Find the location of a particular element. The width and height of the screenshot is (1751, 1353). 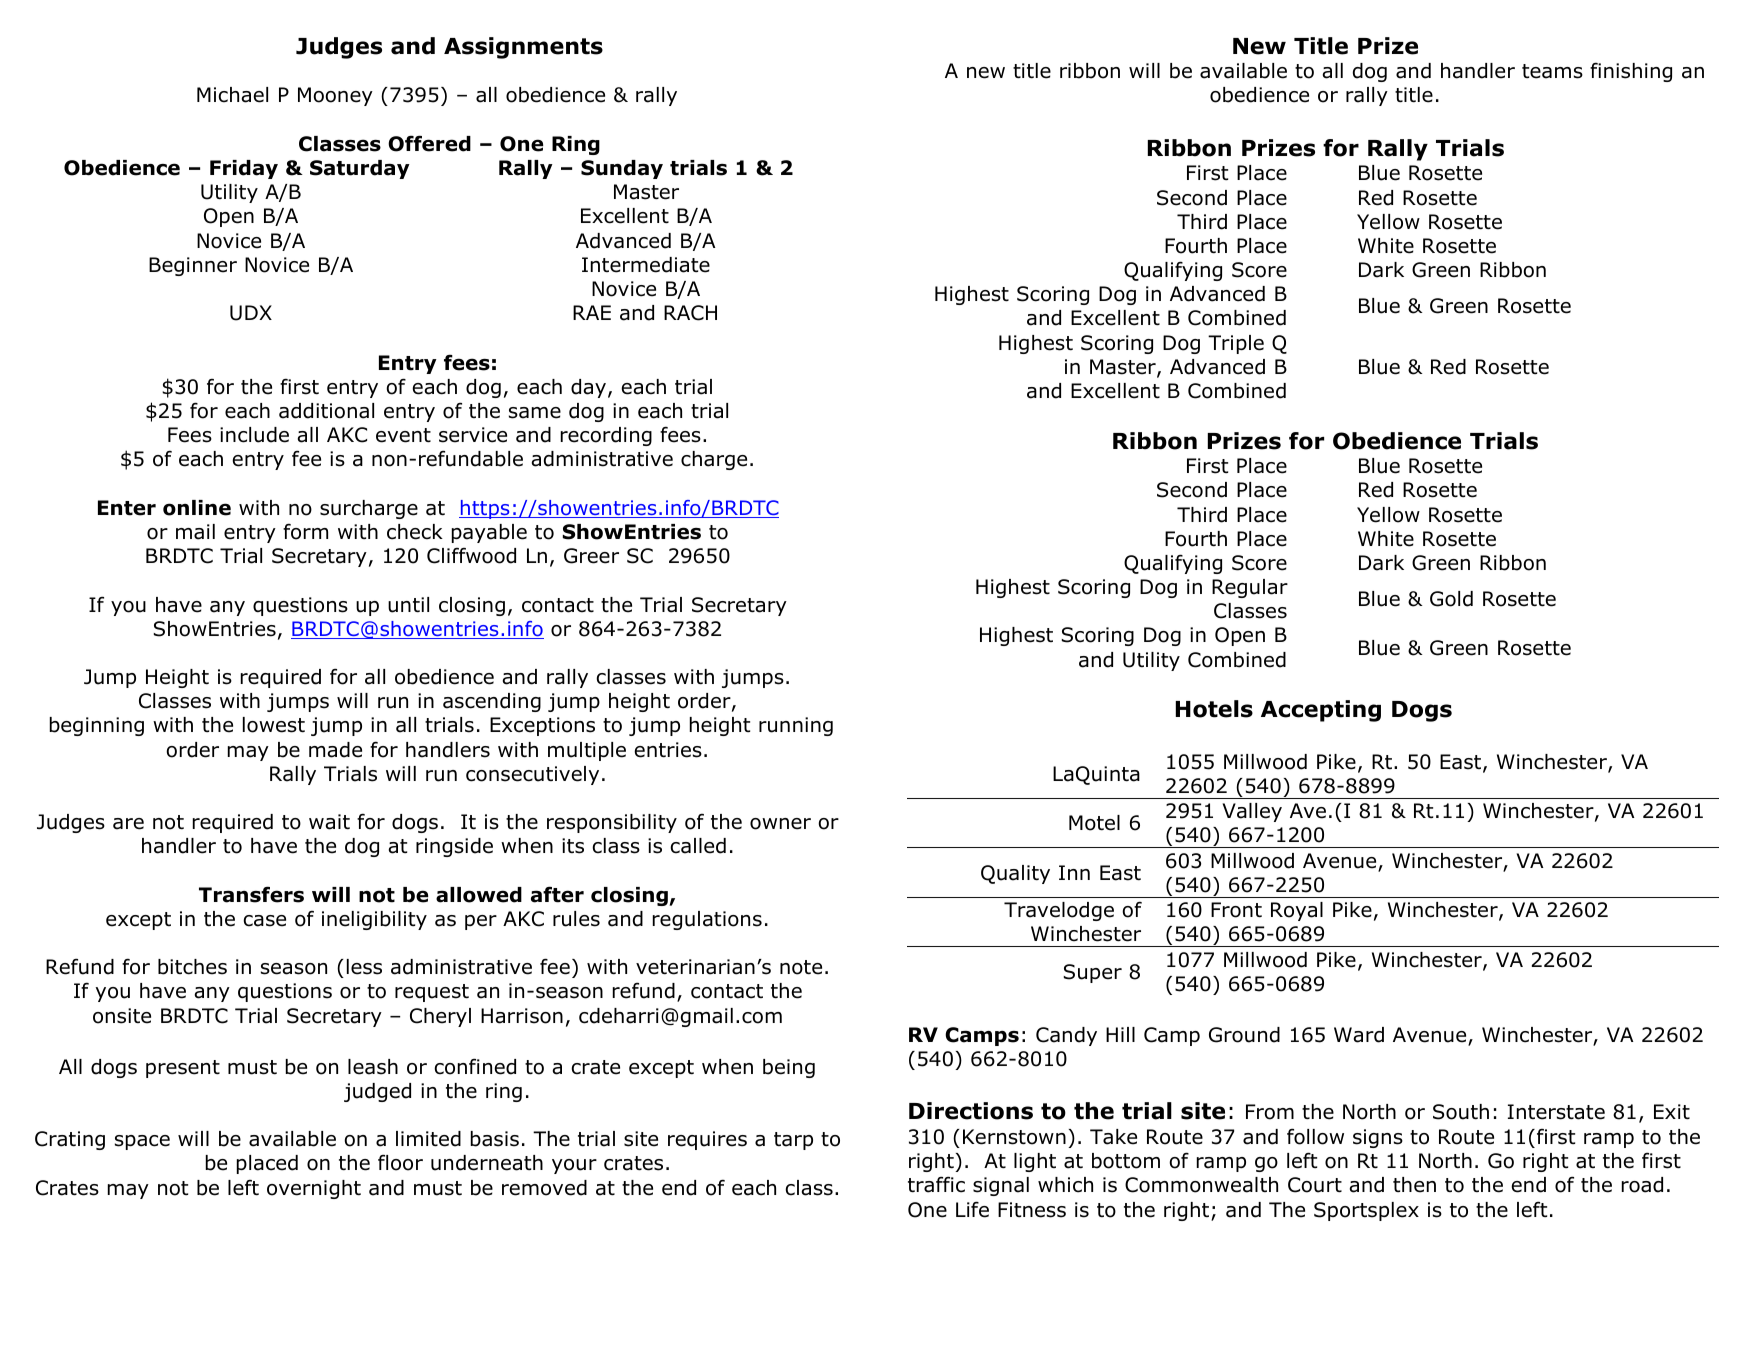

Sunday is located at coordinates (622, 169).
